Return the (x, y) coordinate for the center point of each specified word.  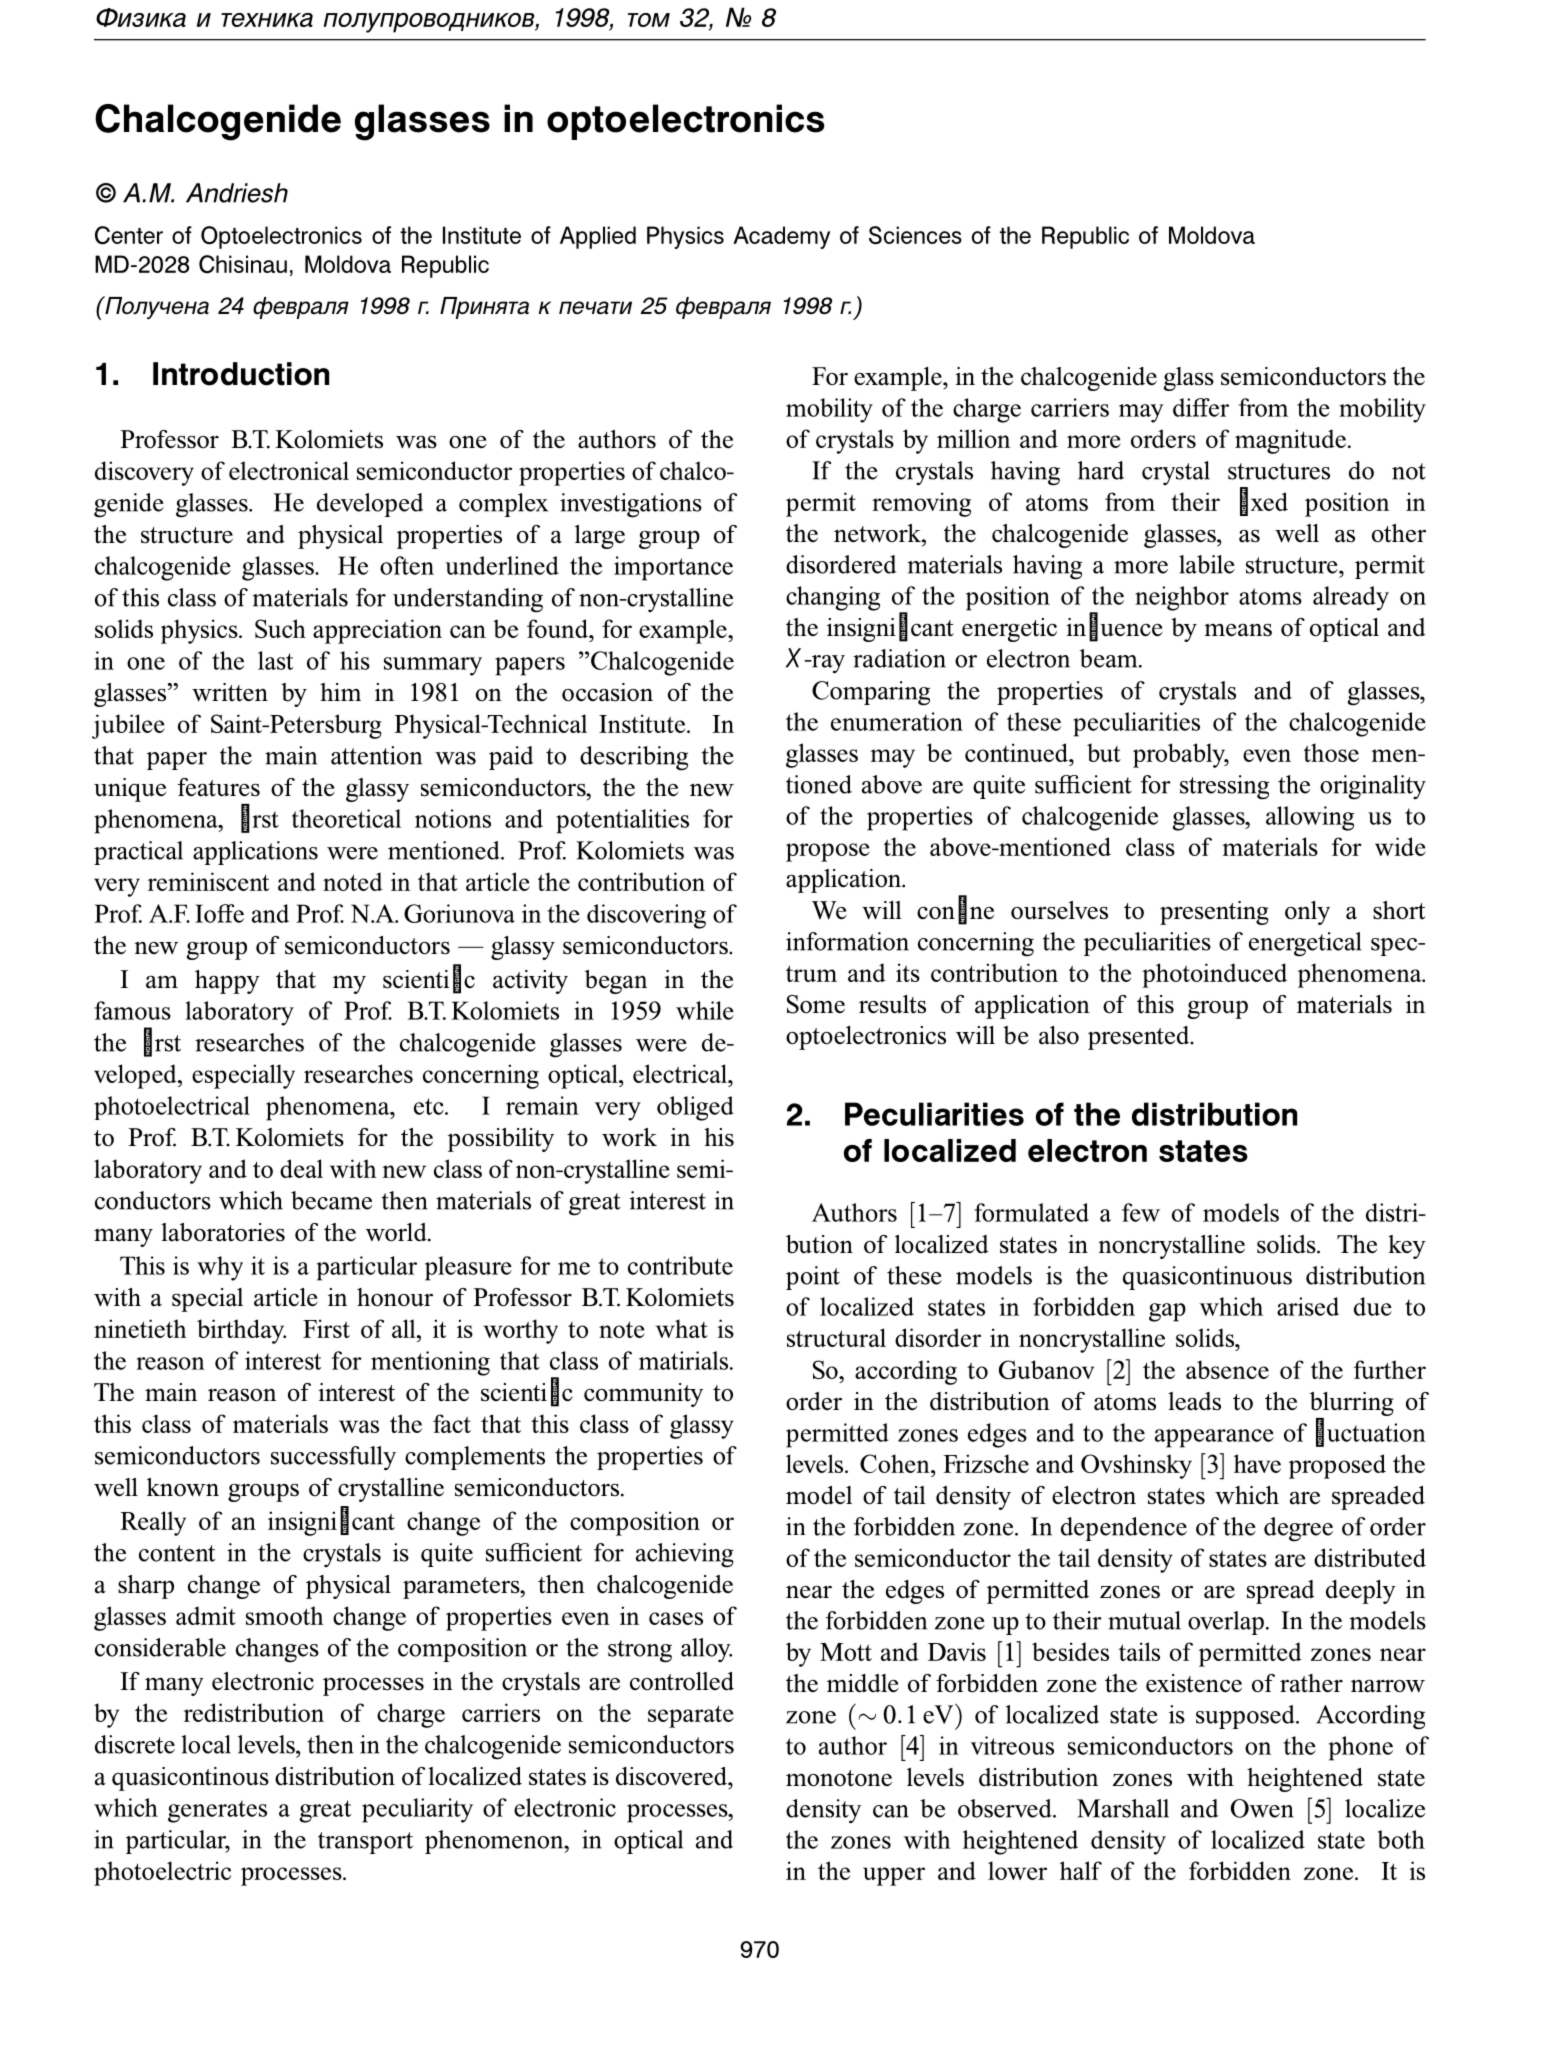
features (218, 787)
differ (1201, 407)
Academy (781, 237)
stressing (1224, 787)
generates (217, 1811)
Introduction (241, 374)
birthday (241, 1331)
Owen (1262, 1808)
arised (1308, 1306)
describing (634, 758)
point (813, 1278)
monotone (839, 1778)
